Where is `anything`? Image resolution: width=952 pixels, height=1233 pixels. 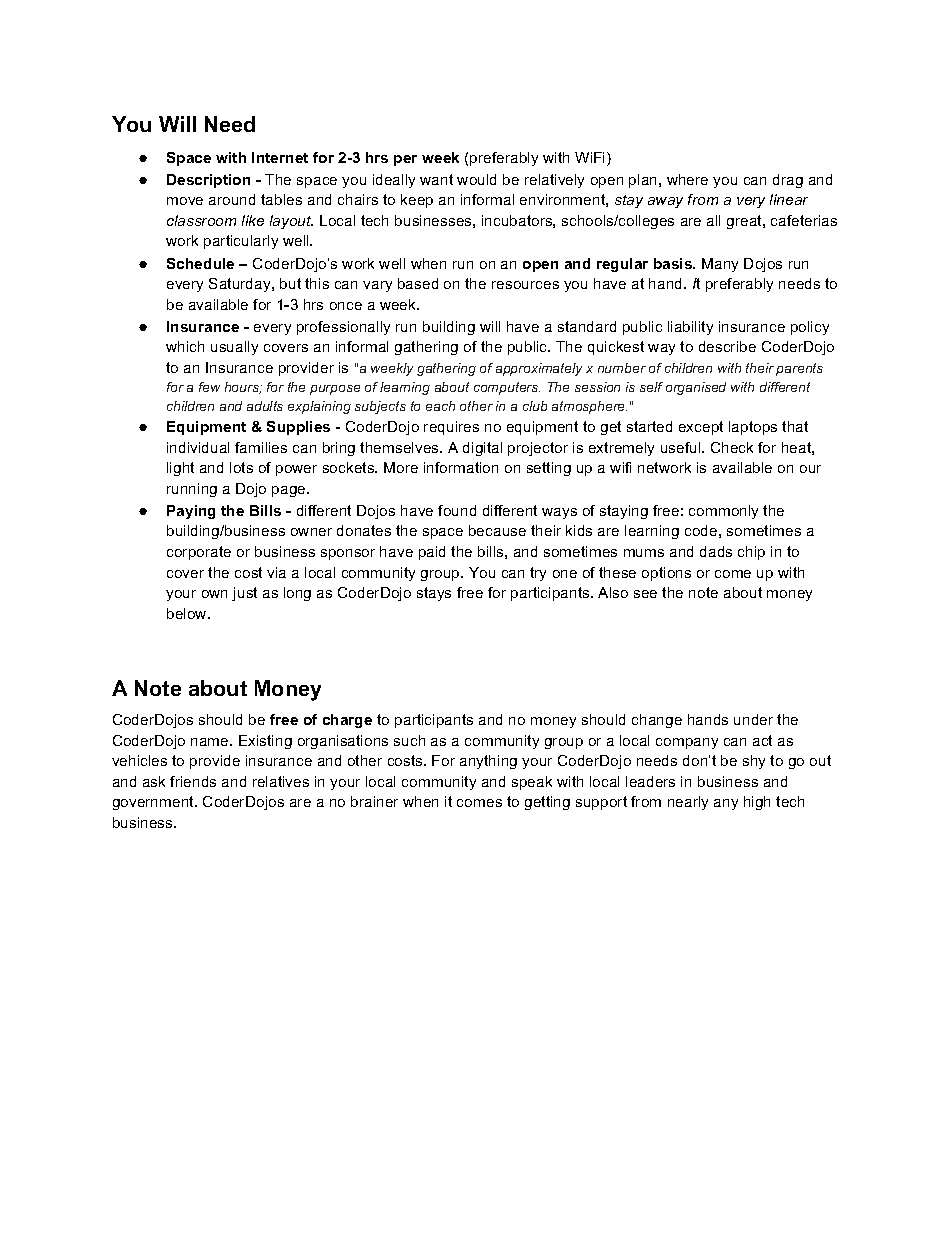 anything is located at coordinates (488, 762).
